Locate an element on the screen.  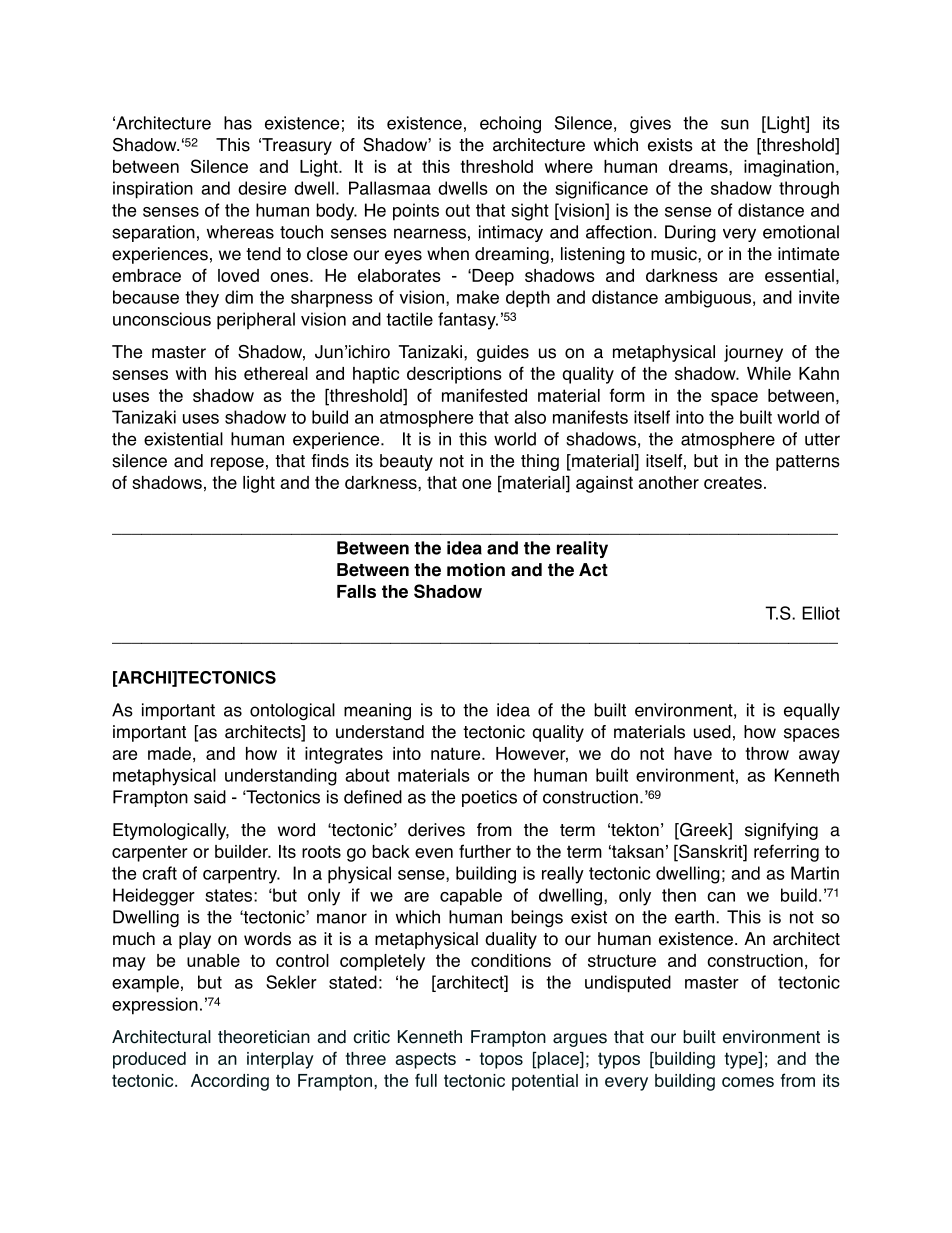
peripheral is located at coordinates (256, 321).
